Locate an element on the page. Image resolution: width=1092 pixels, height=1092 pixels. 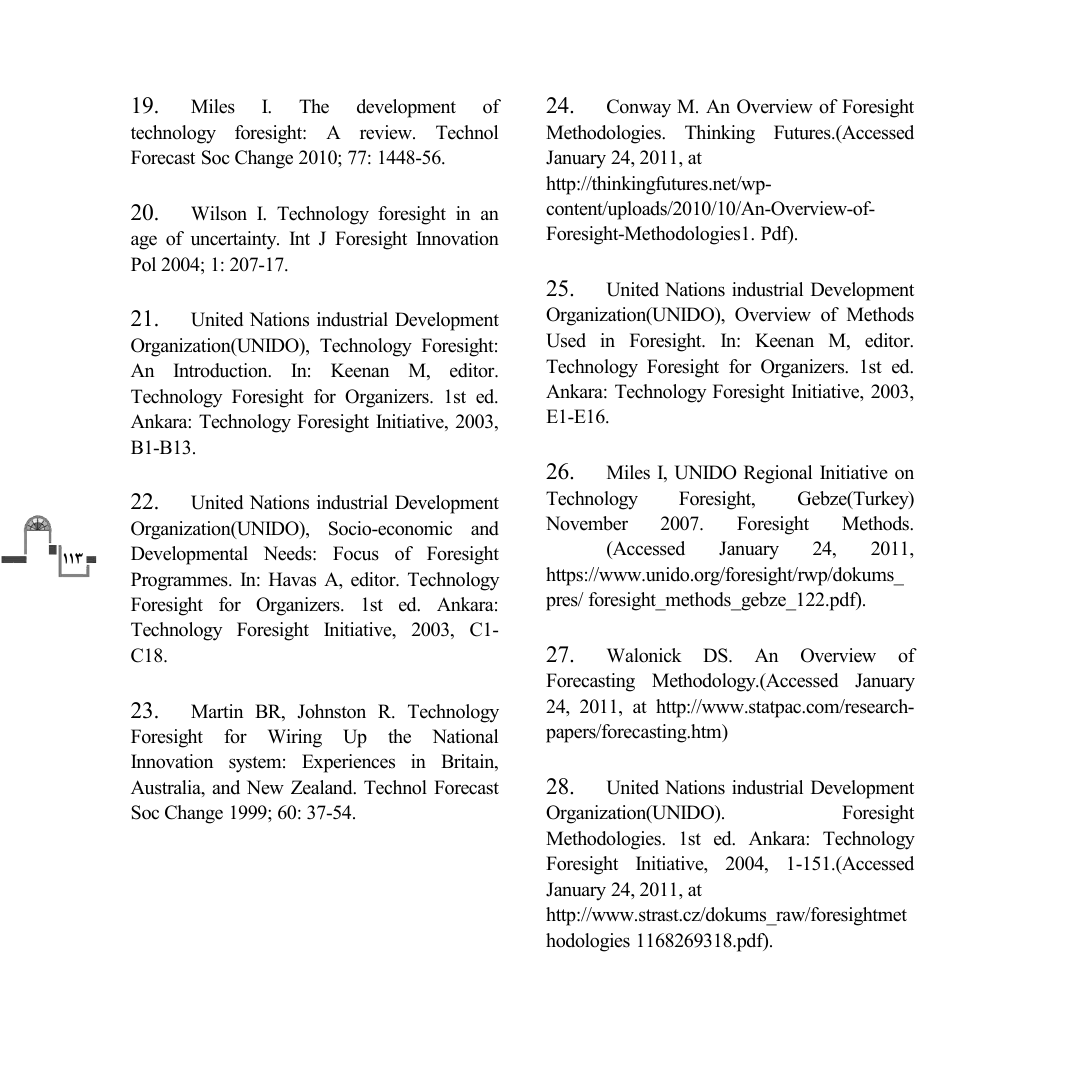
Programmes is located at coordinates (180, 581).
